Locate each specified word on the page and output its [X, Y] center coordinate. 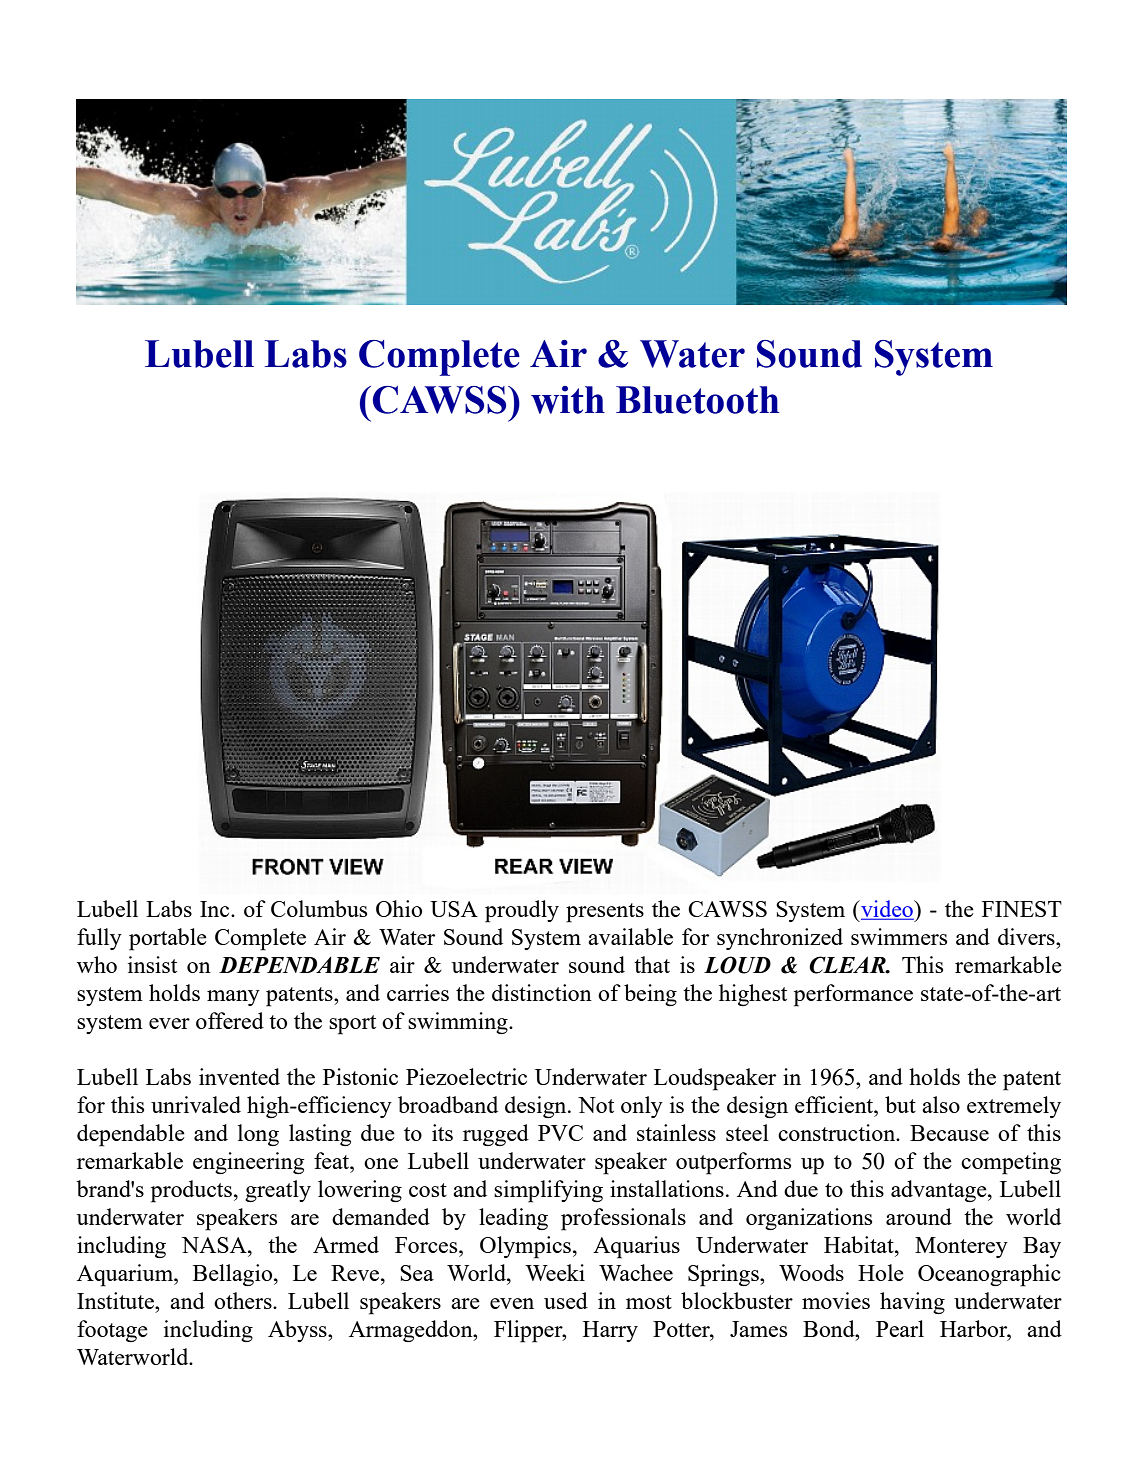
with [568, 400]
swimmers [899, 936]
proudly [522, 911]
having [912, 1303]
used [566, 1300]
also [941, 1104]
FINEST [1022, 909]
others [244, 1300]
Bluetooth [697, 400]
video [887, 909]
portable [168, 939]
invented [239, 1076]
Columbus [319, 908]
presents [605, 913]
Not [596, 1105]
